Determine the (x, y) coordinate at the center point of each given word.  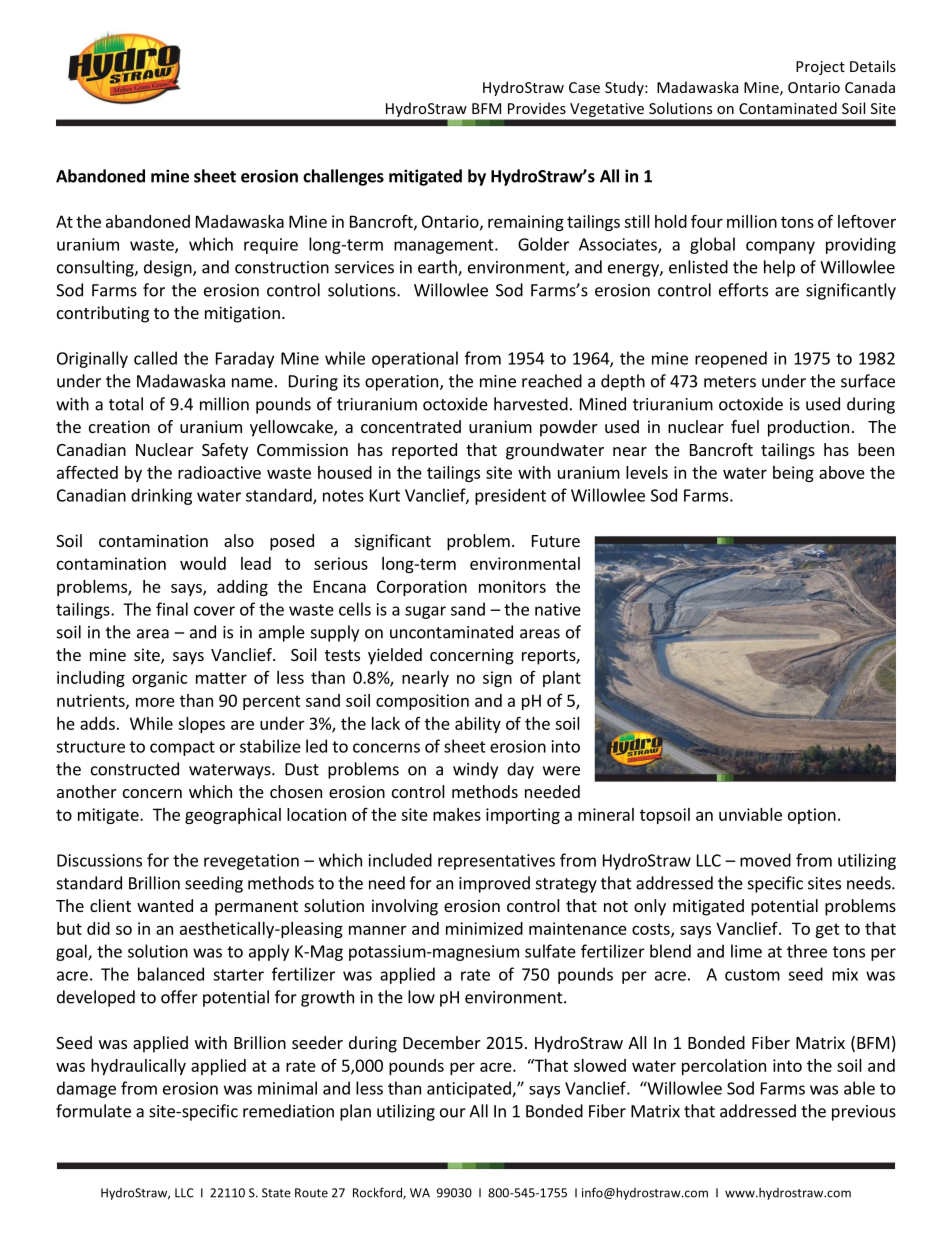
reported (424, 451)
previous (864, 1113)
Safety (225, 451)
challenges (343, 177)
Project (820, 68)
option (812, 816)
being (793, 474)
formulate (93, 1111)
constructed (135, 769)
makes (457, 814)
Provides (537, 108)
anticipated (470, 1089)
